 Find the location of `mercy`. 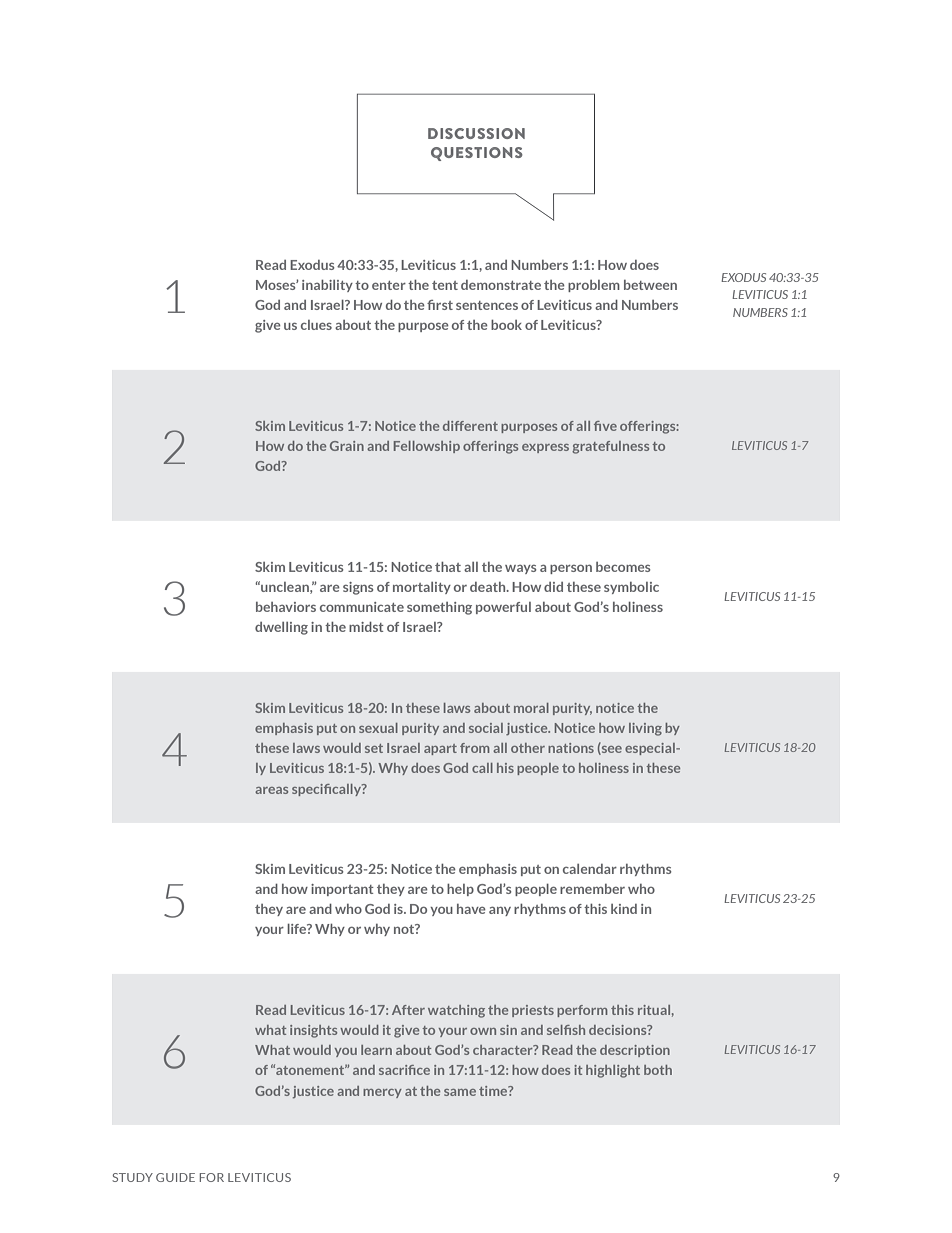

mercy is located at coordinates (382, 1093).
